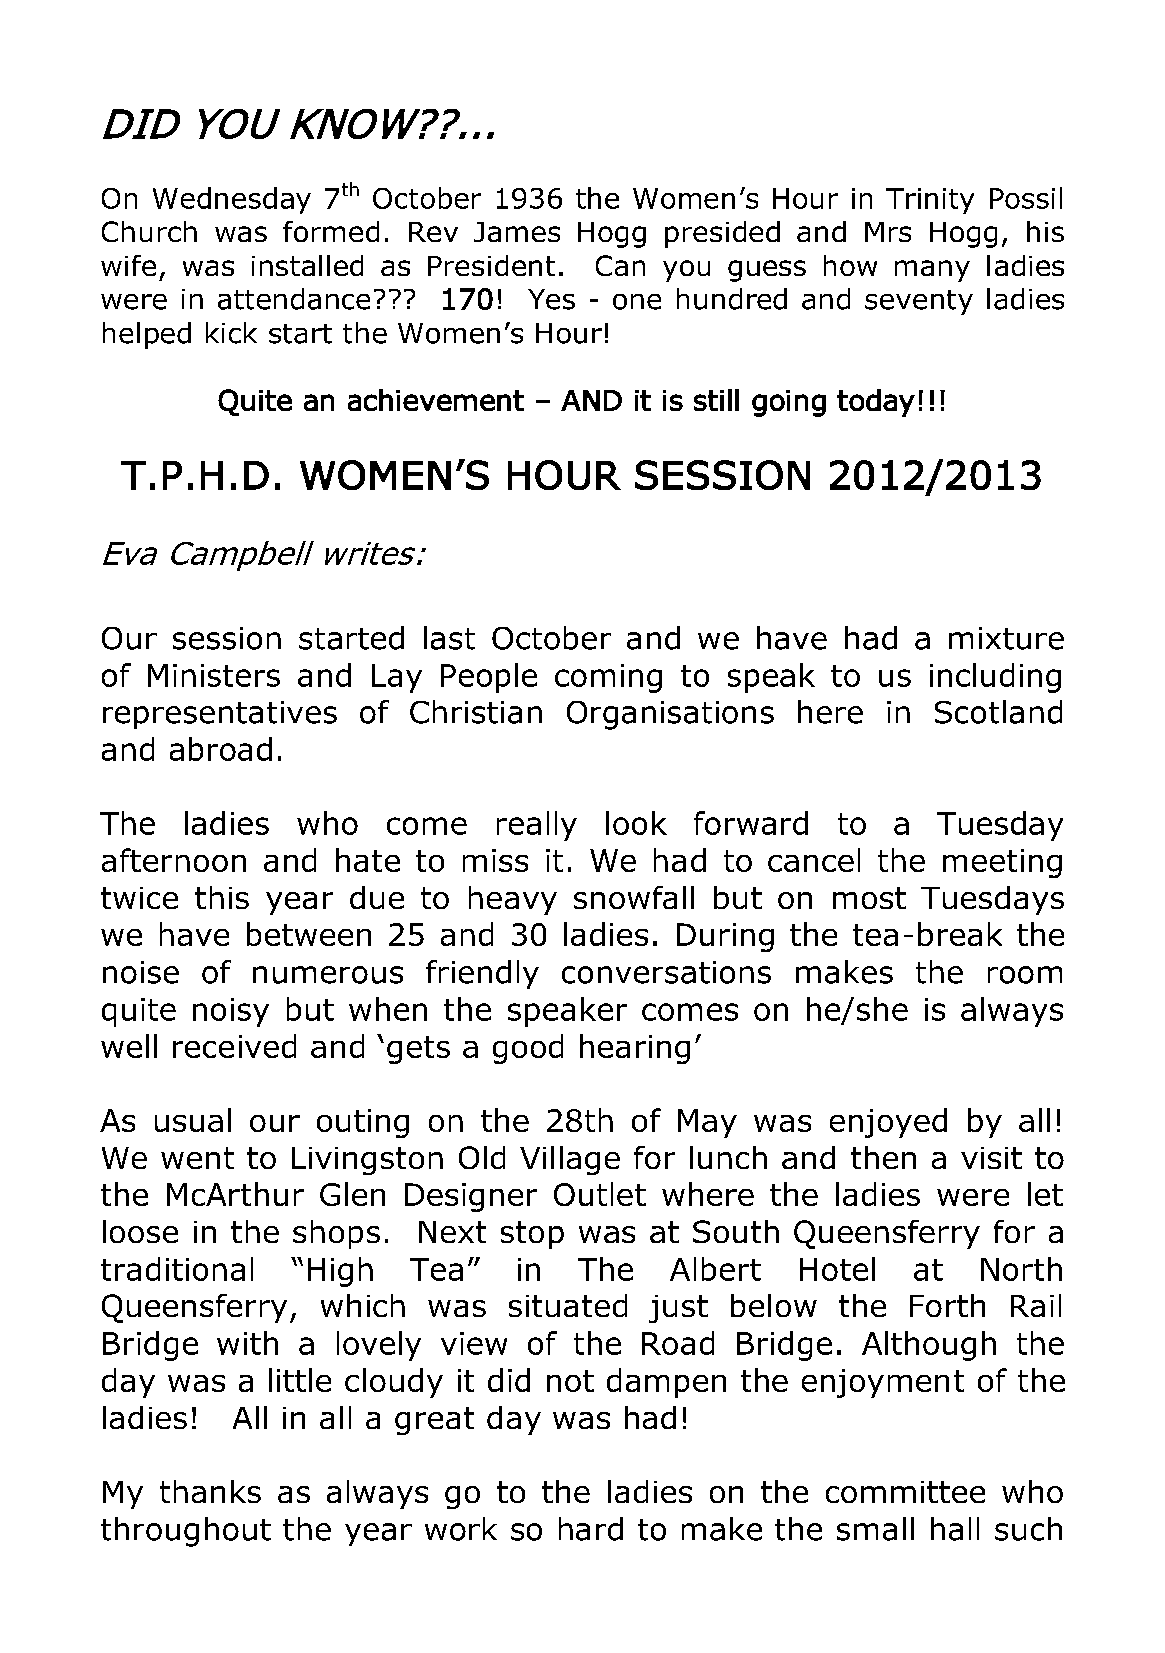 This document has width=1165, height=1653. What do you see at coordinates (666, 972) in the document?
I see `conversations` at bounding box center [666, 972].
